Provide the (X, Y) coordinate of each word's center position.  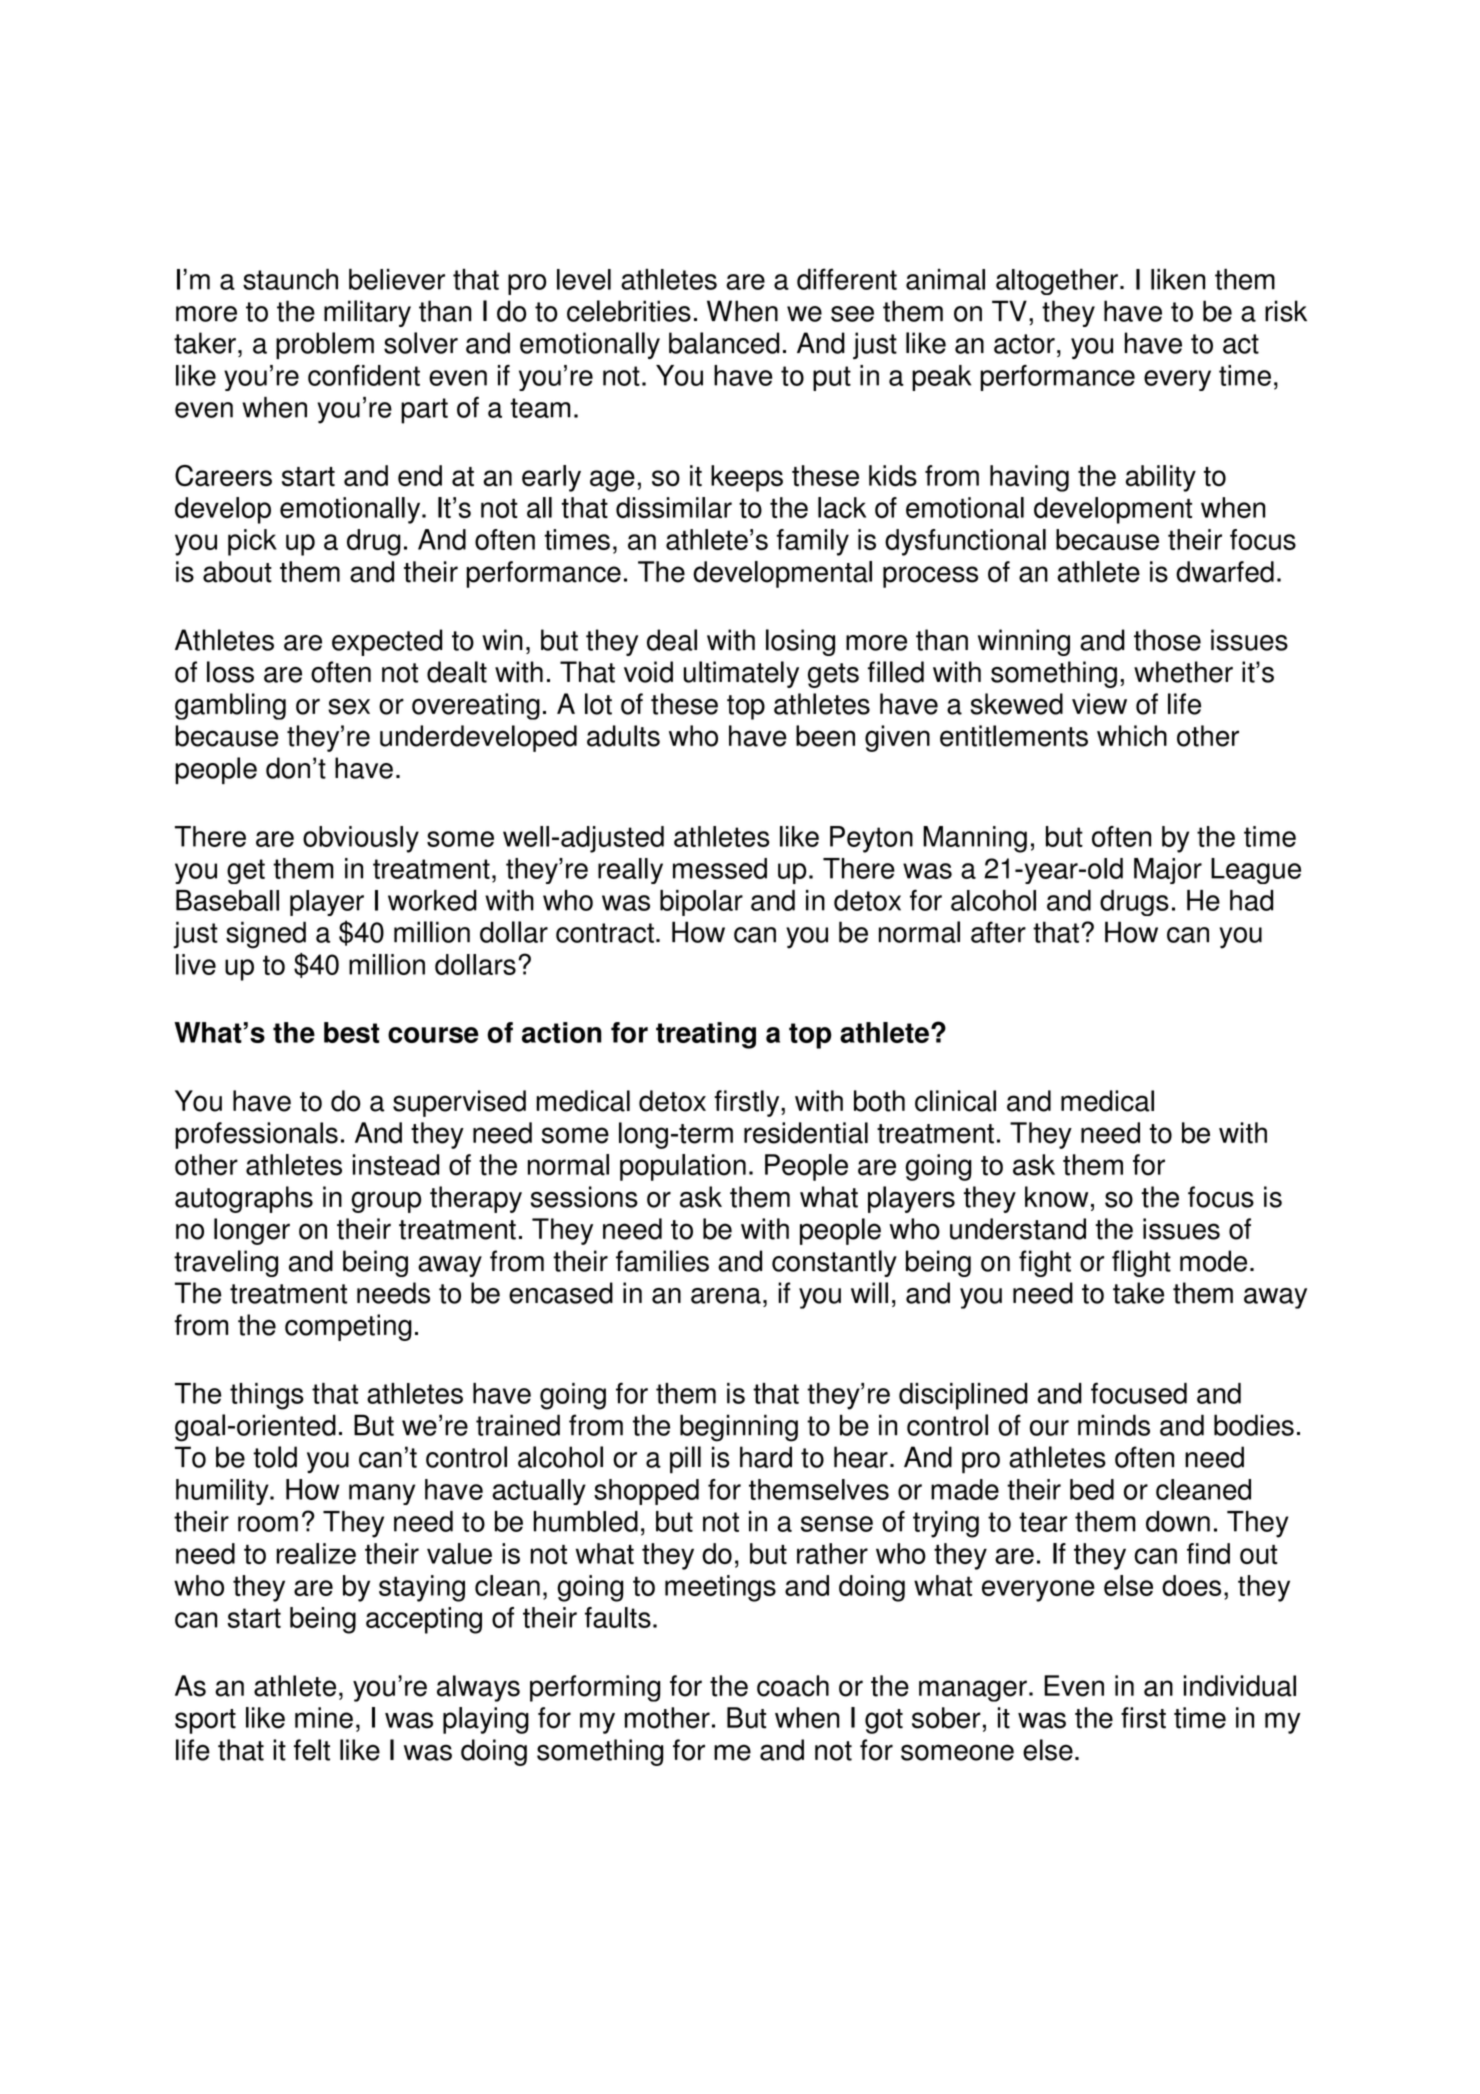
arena (726, 1296)
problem (325, 345)
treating (706, 1035)
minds (1114, 1425)
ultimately (741, 674)
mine (324, 1718)
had (1251, 900)
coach (793, 1686)
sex (349, 706)
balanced (724, 343)
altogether (1057, 281)
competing (348, 1327)
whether (1183, 672)
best (351, 1032)
